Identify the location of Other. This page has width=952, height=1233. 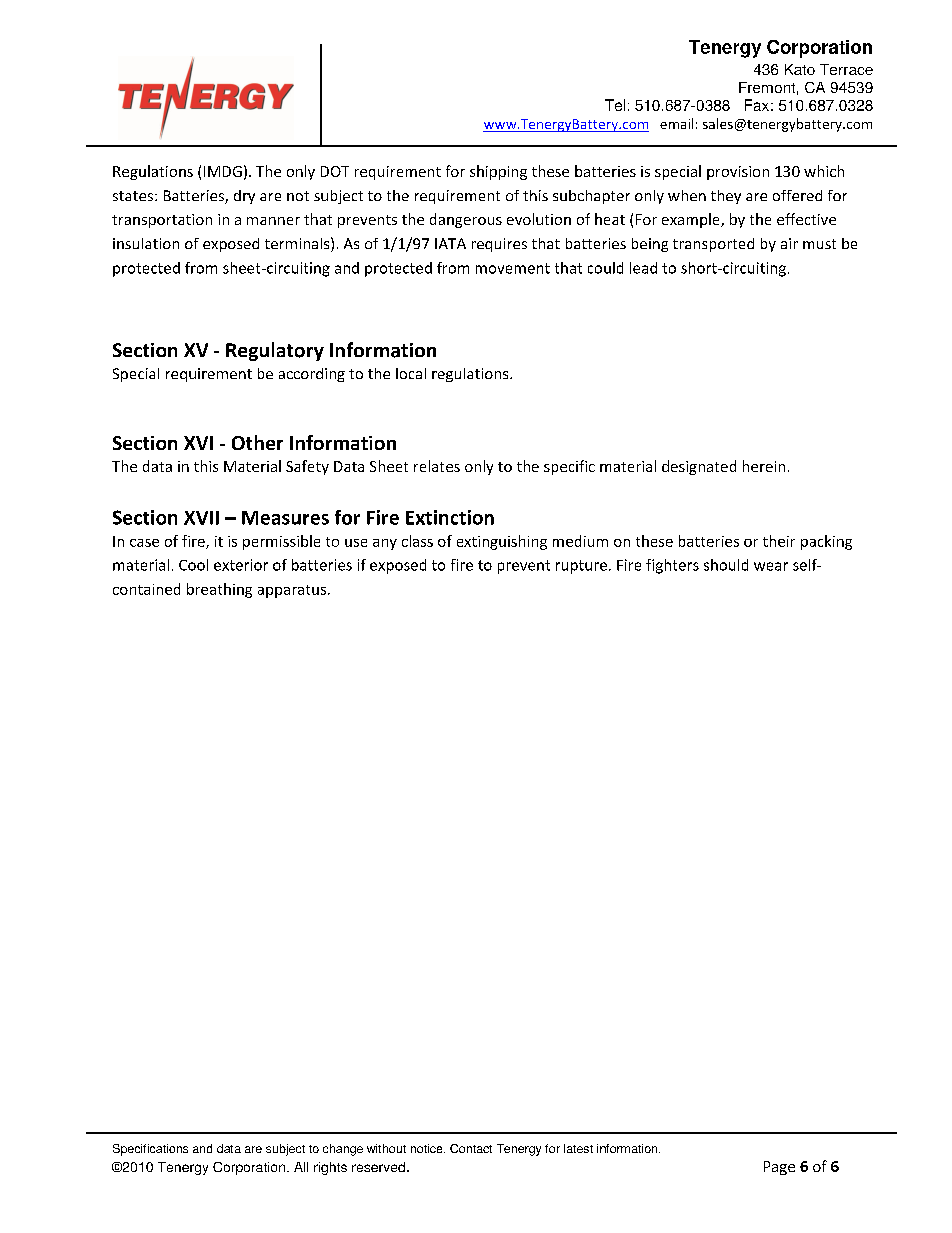
(257, 442).
